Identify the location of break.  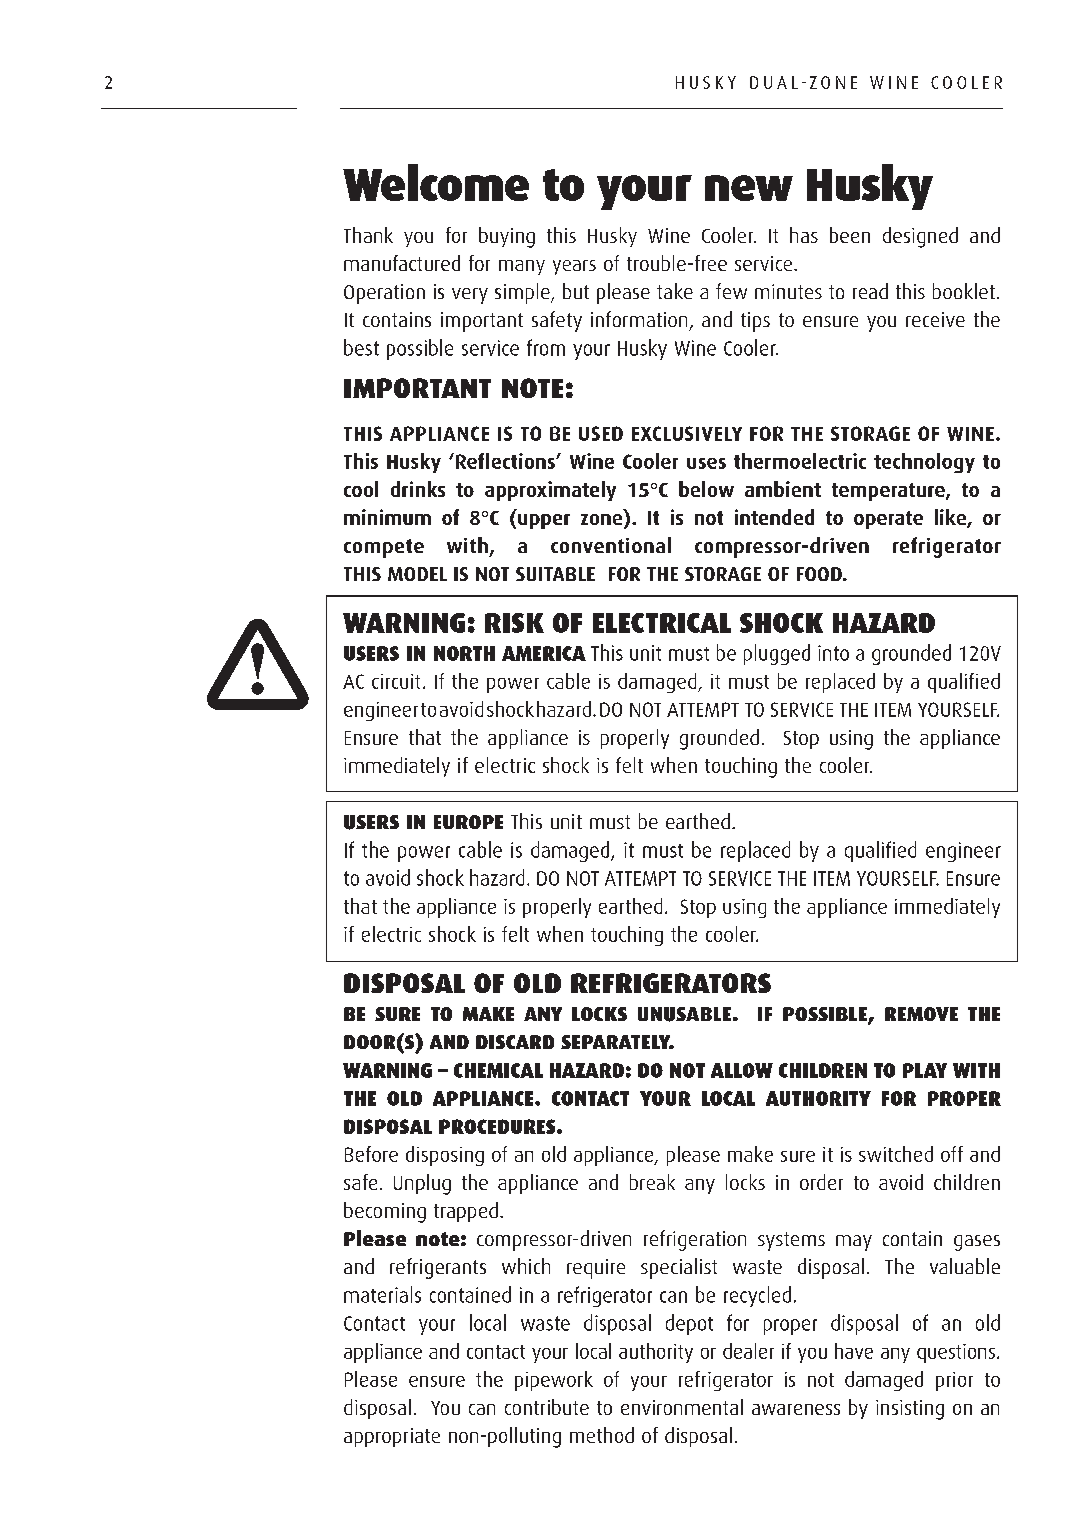
(652, 1182).
